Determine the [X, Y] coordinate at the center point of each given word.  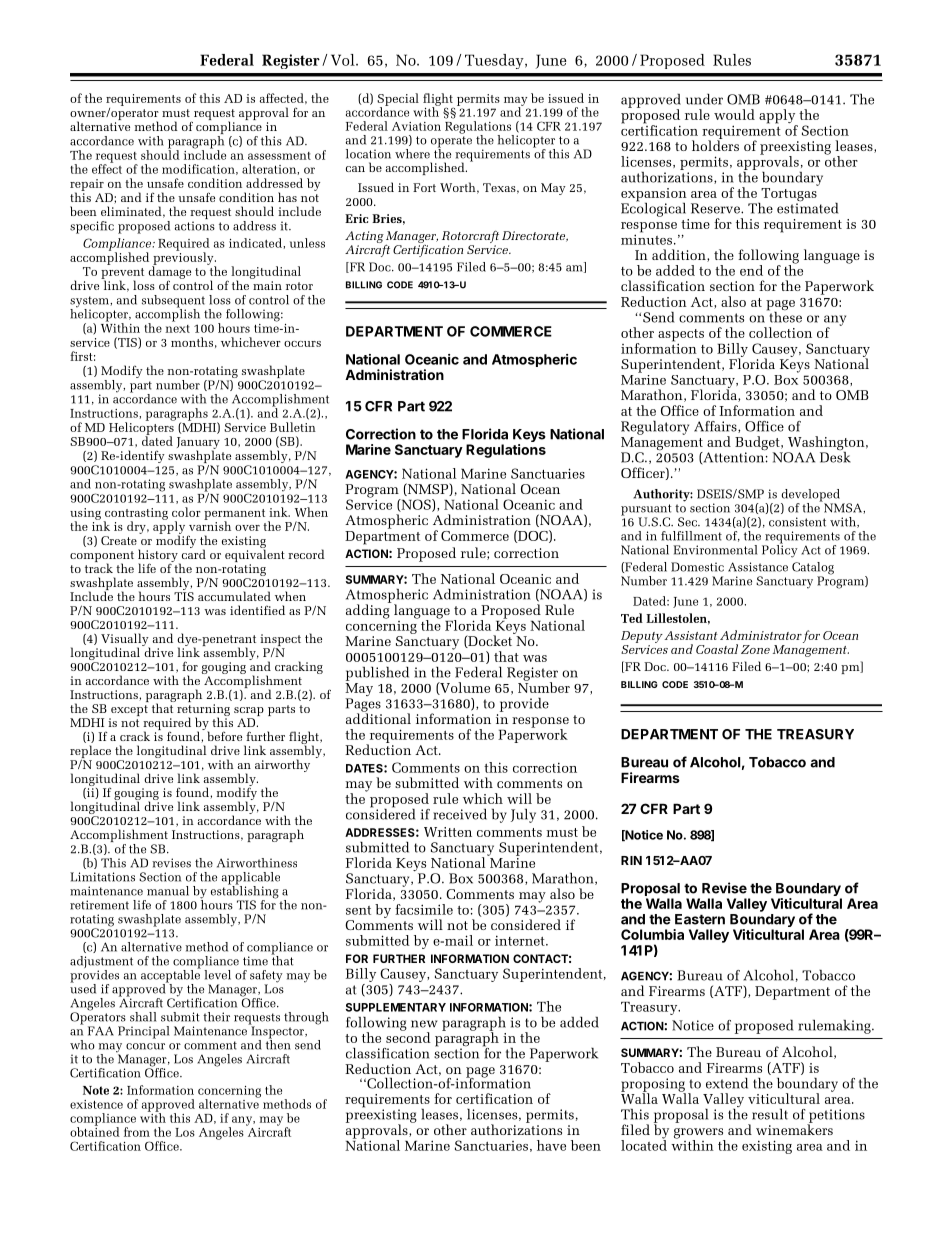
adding [369, 610]
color [186, 512]
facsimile [424, 909]
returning [203, 711]
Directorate [534, 236]
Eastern [700, 919]
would [734, 114]
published [377, 674]
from [137, 1132]
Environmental [715, 550]
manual [168, 891]
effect [107, 168]
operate [451, 143]
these [784, 316]
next [177, 329]
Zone [755, 649]
